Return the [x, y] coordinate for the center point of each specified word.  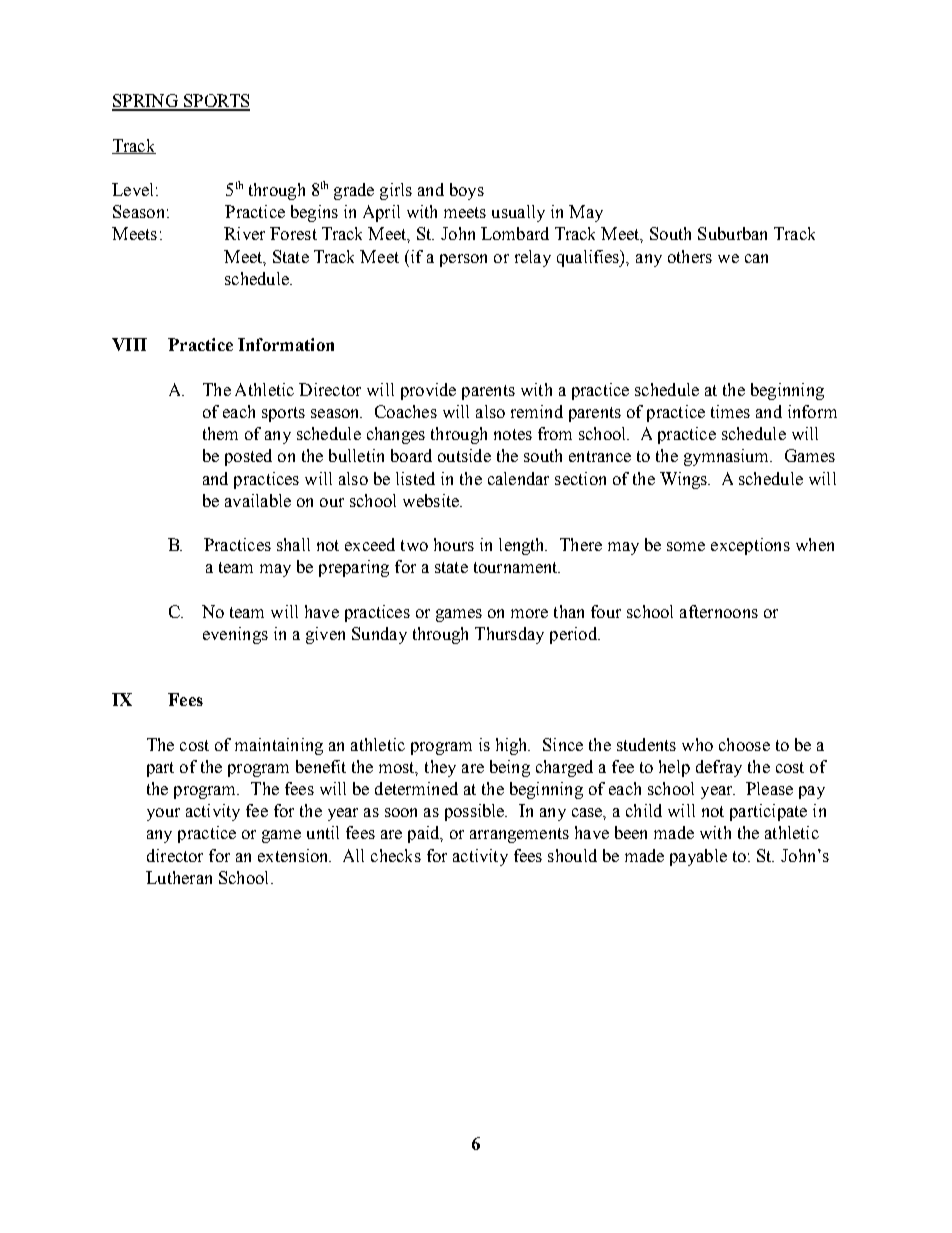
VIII [129, 344]
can [756, 258]
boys [467, 191]
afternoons [719, 611]
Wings [684, 480]
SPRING [146, 102]
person [463, 260]
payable [698, 857]
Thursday [509, 635]
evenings [235, 635]
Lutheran [179, 877]
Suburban [732, 233]
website [432, 500]
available [258, 500]
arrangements [519, 835]
